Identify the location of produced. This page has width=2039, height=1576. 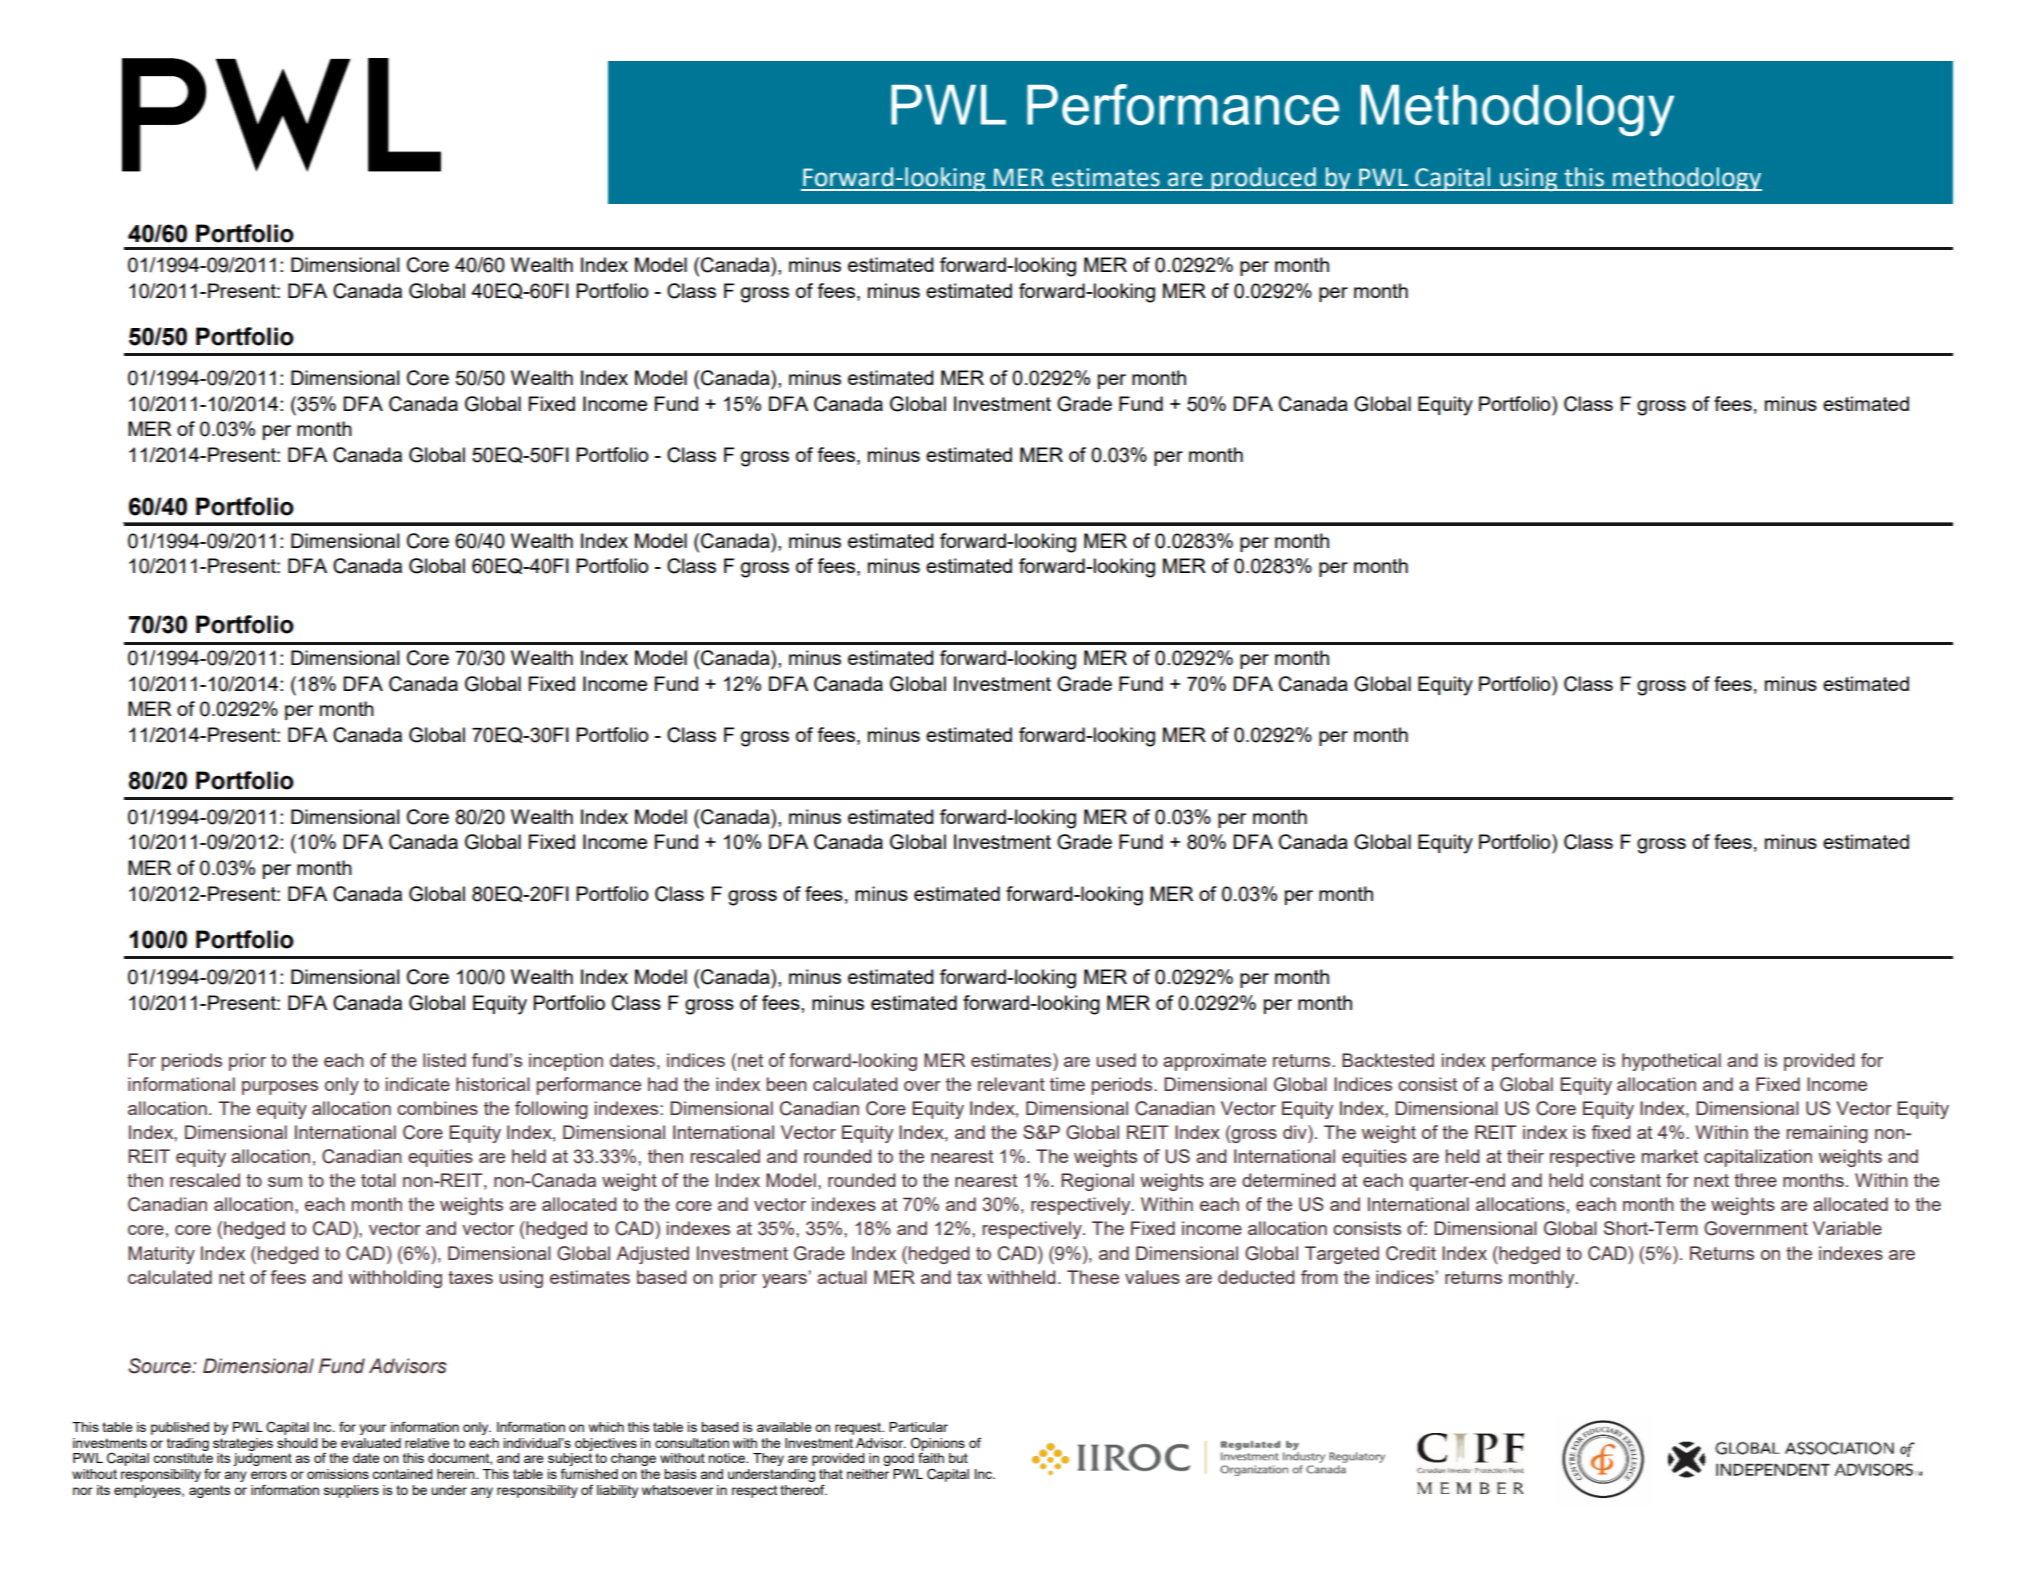
(1263, 179).
